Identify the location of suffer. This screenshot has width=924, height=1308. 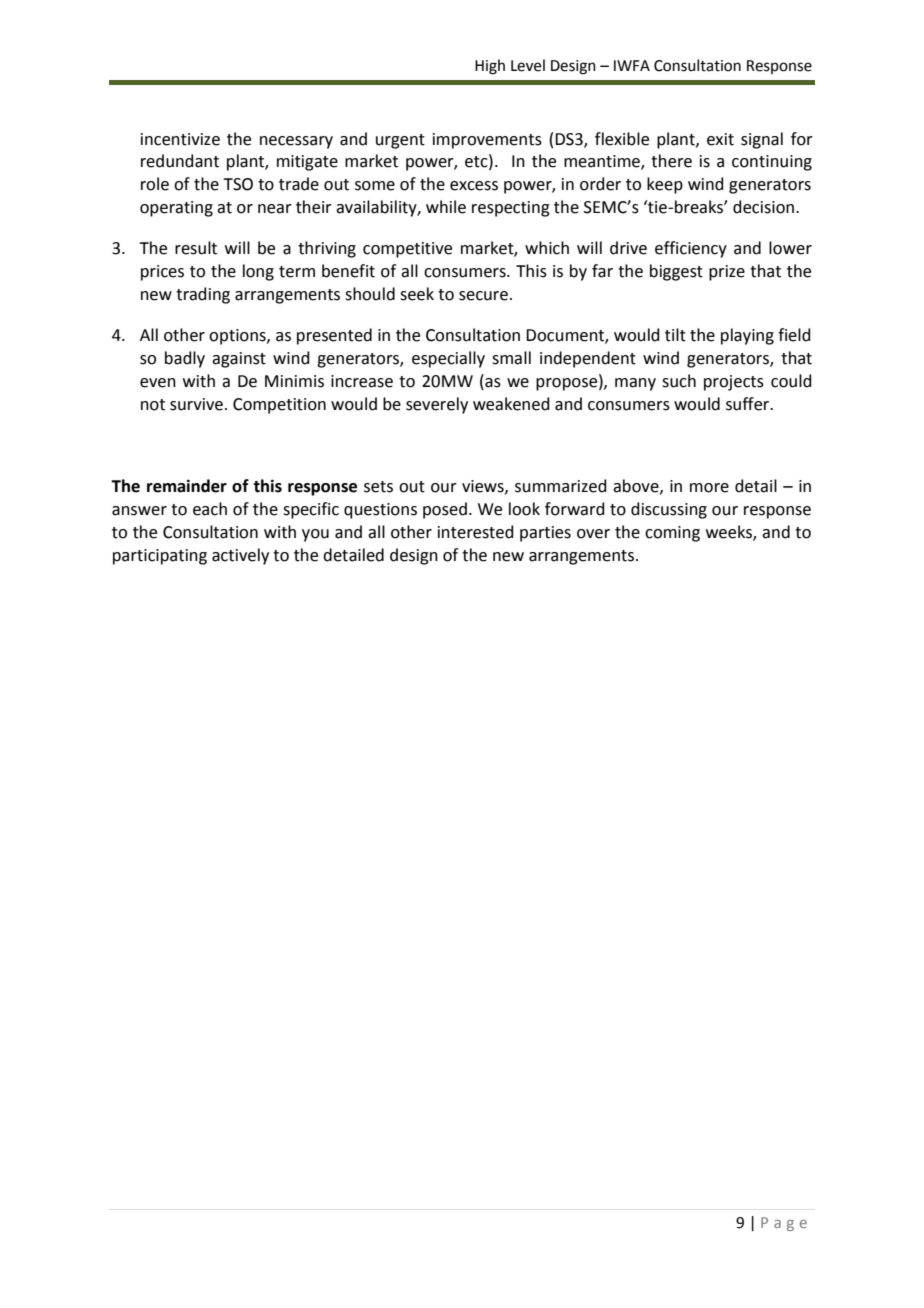
(749, 404).
